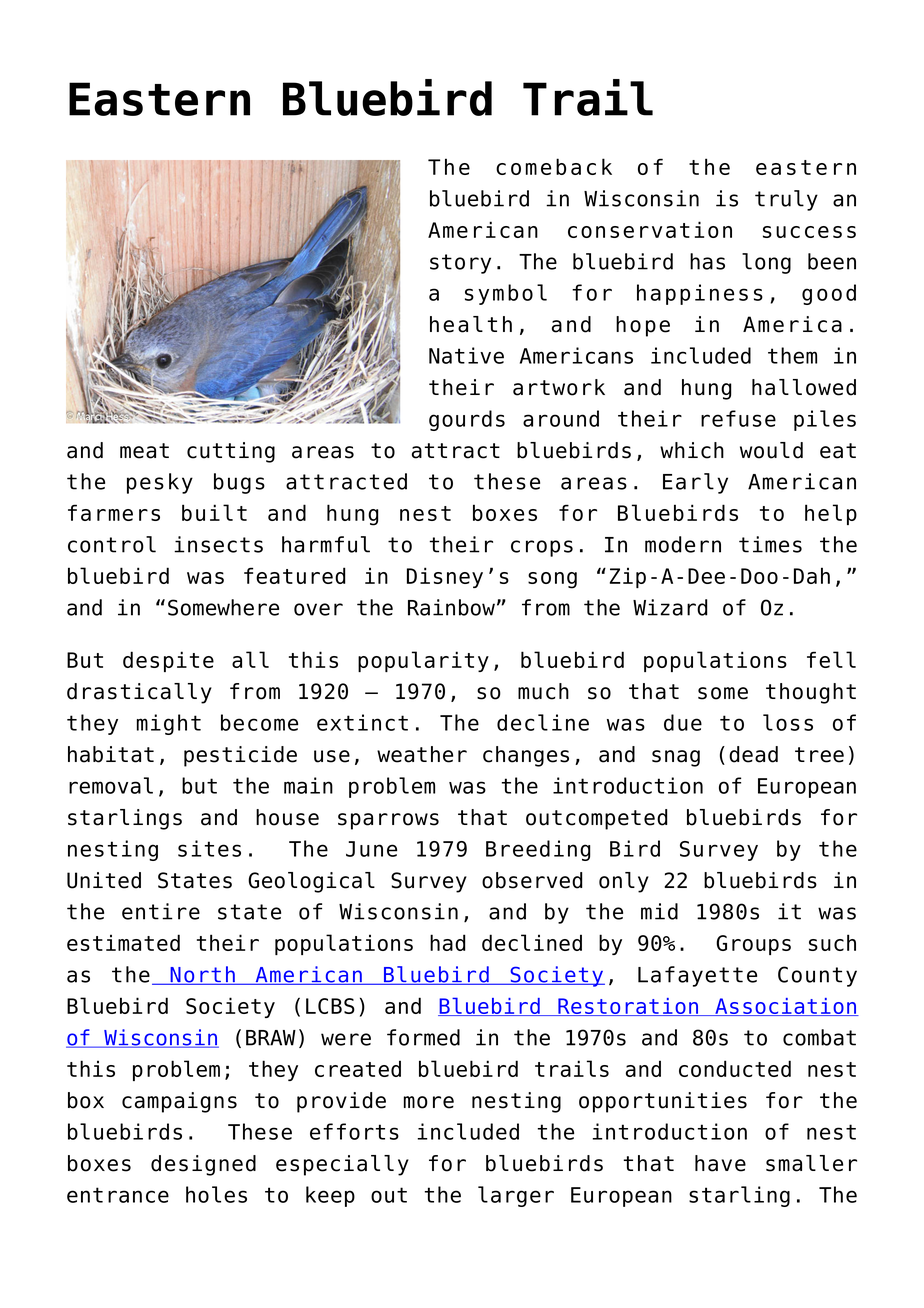  What do you see at coordinates (460, 264) in the screenshot?
I see `story` at bounding box center [460, 264].
